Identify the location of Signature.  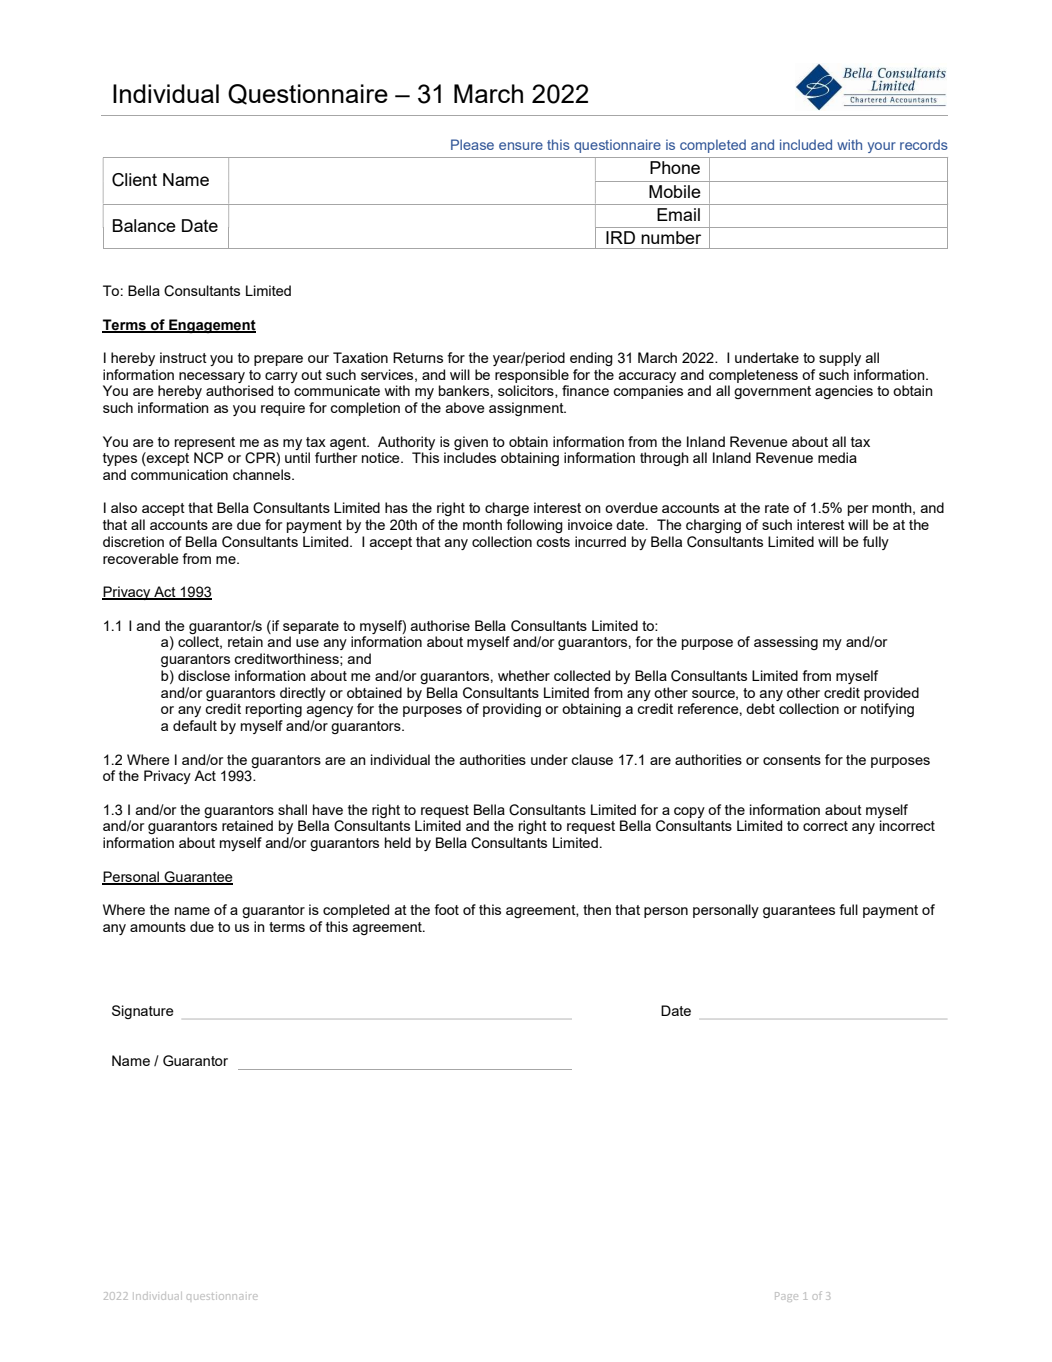
(143, 1012).
